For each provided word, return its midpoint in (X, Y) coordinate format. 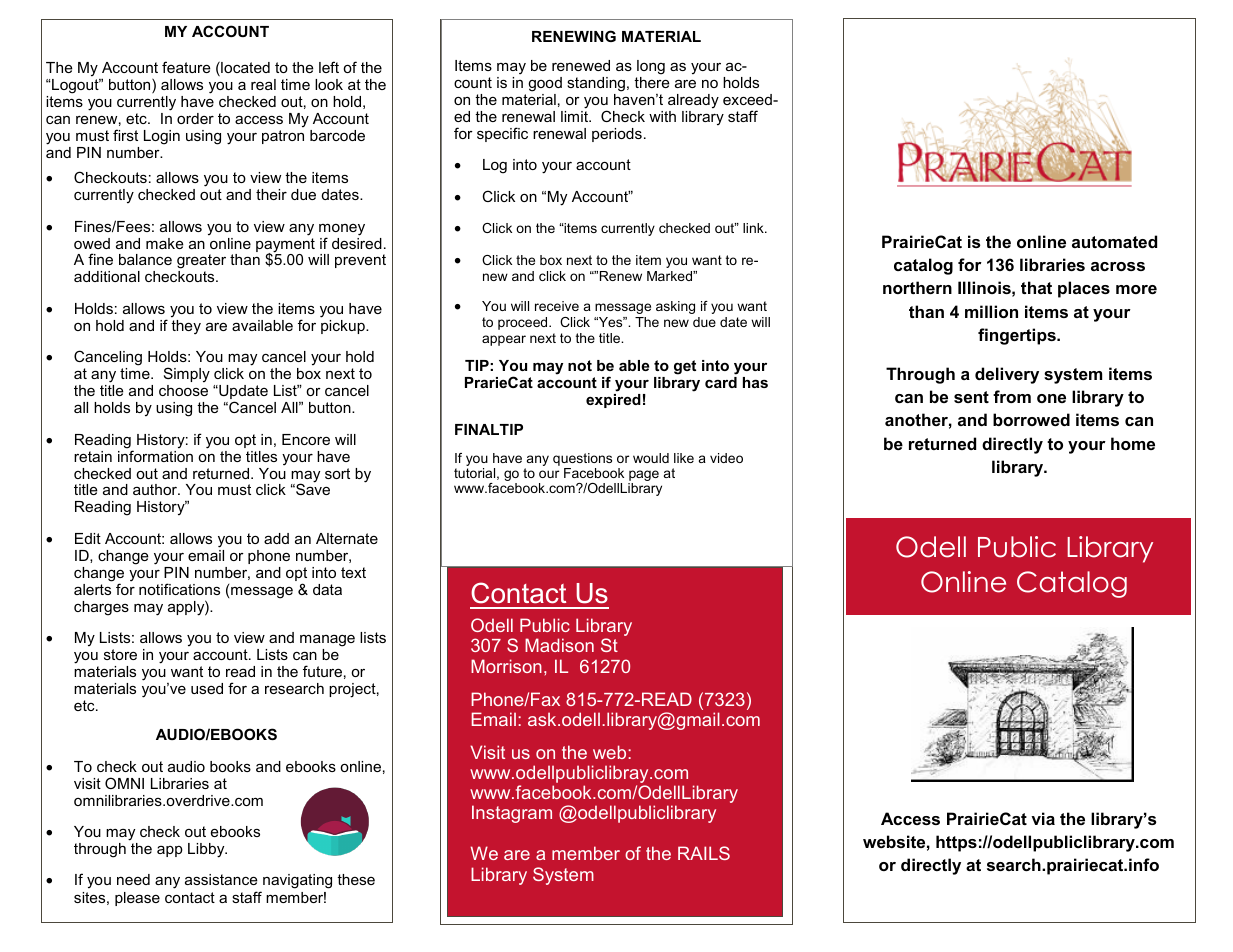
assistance (221, 879)
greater (201, 263)
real (263, 84)
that (1036, 287)
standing (596, 84)
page (643, 477)
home (1133, 443)
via (1043, 818)
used (207, 688)
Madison (559, 645)
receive (557, 306)
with (662, 116)
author (156, 489)
